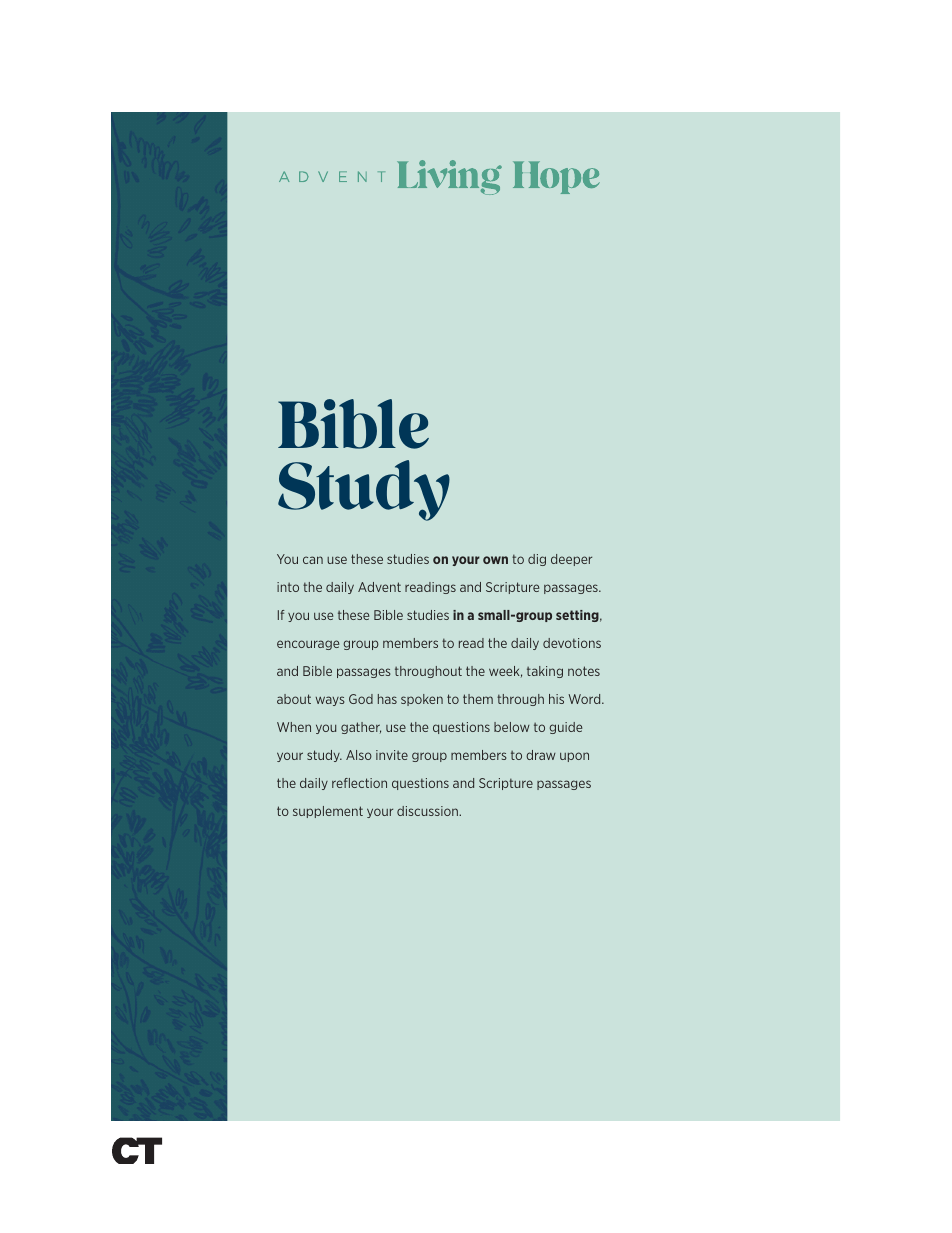 The width and height of the screenshot is (952, 1233). What do you see at coordinates (537, 560) in the screenshot?
I see `dig` at bounding box center [537, 560].
